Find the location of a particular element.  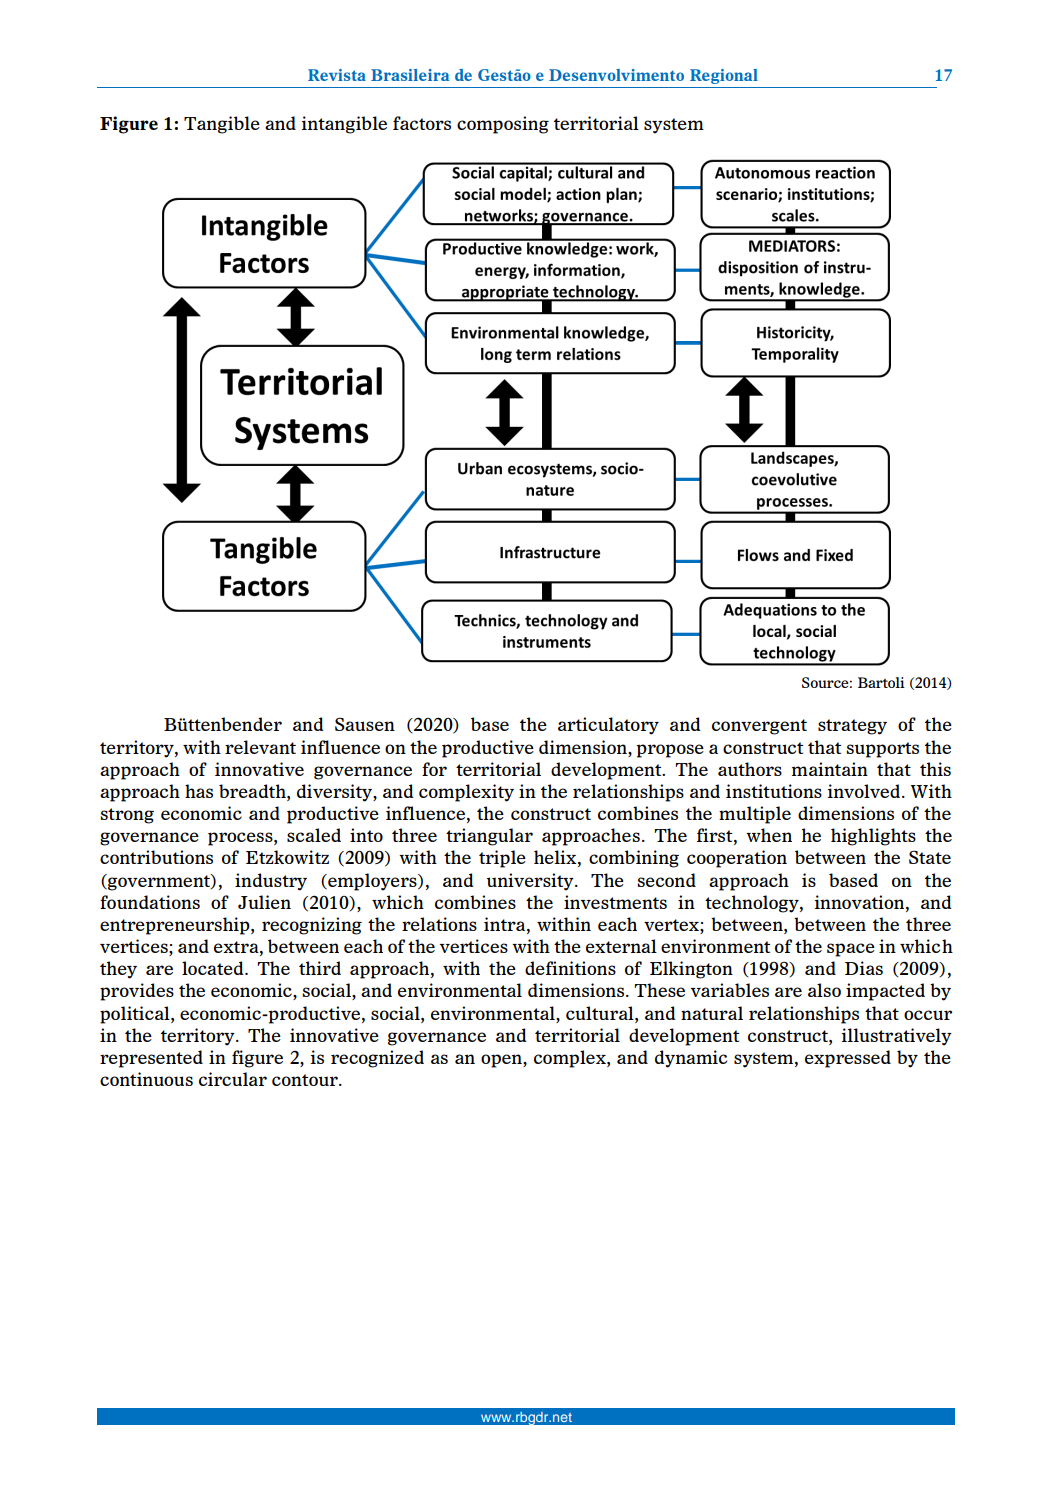

relevant is located at coordinates (260, 747).
